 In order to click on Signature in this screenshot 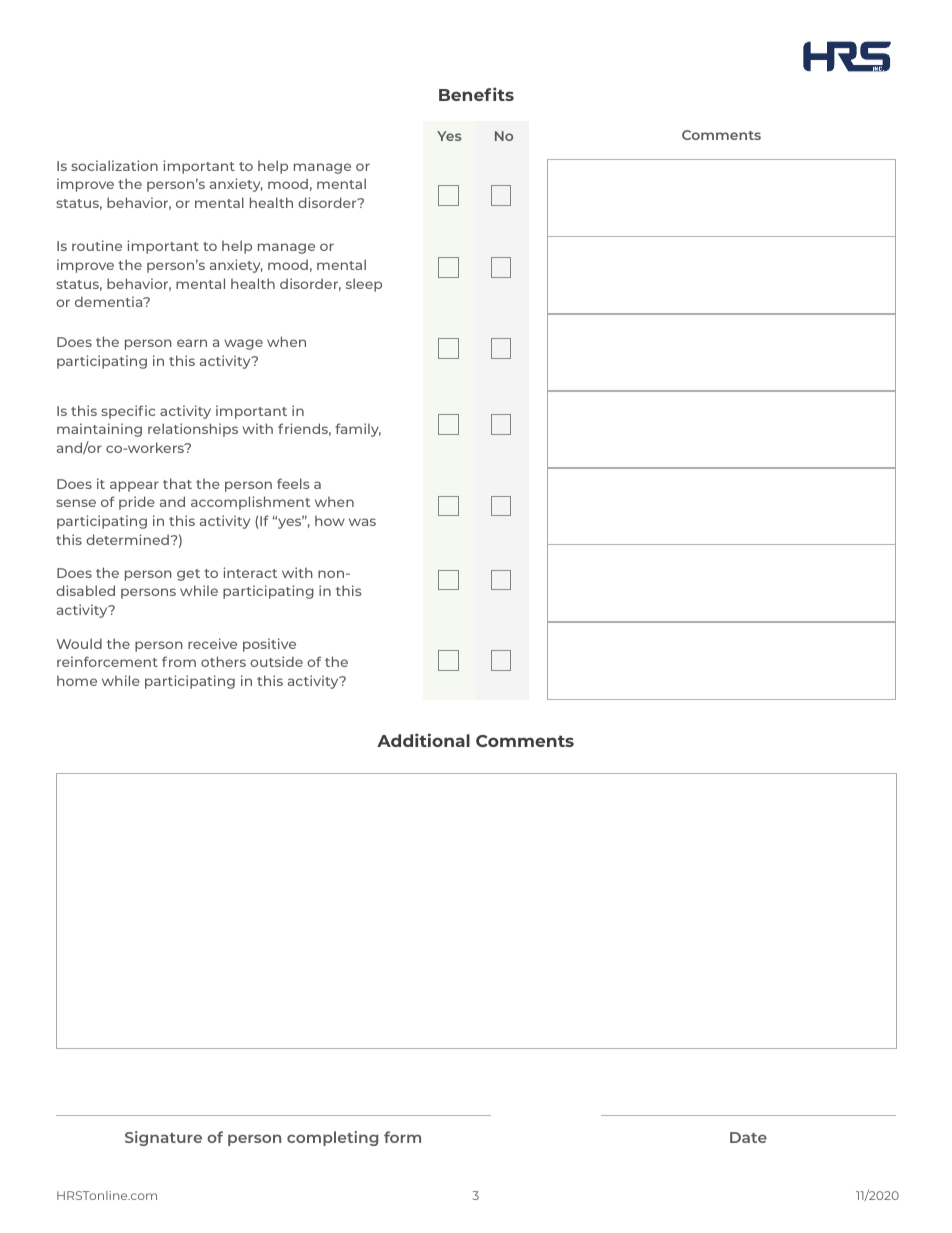, I will do `click(163, 1138)`.
